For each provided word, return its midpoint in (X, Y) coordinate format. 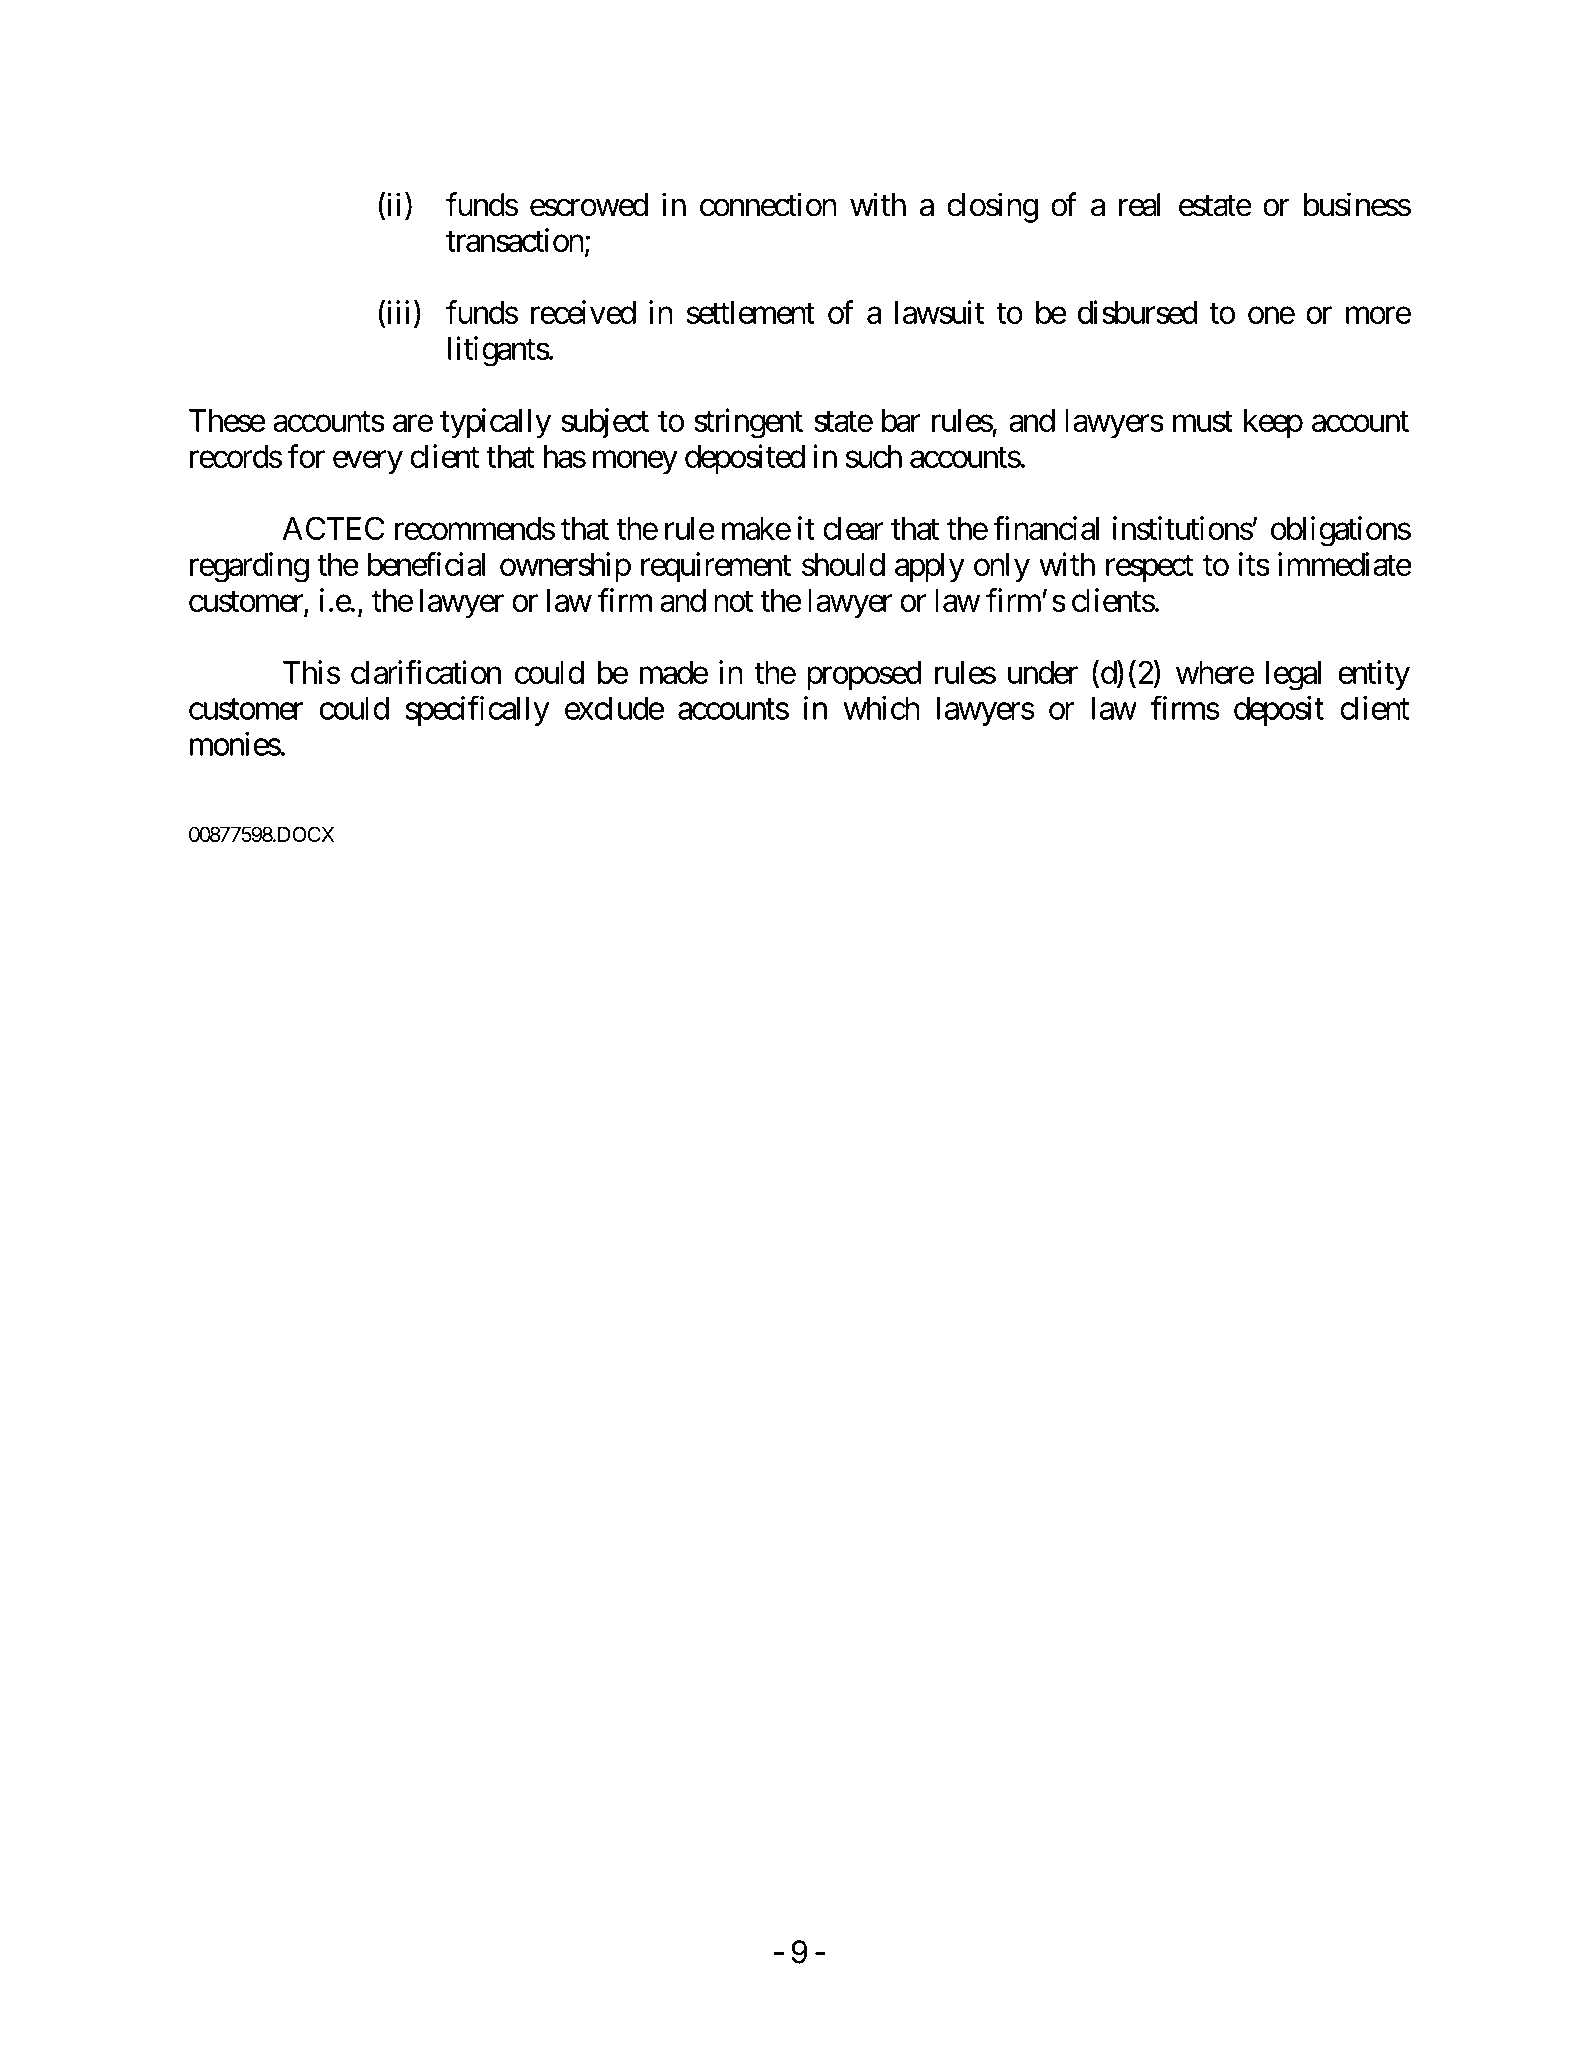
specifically (477, 711)
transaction (515, 240)
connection (768, 204)
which (881, 708)
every (368, 463)
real (1139, 205)
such (874, 456)
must (1203, 421)
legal (1293, 676)
